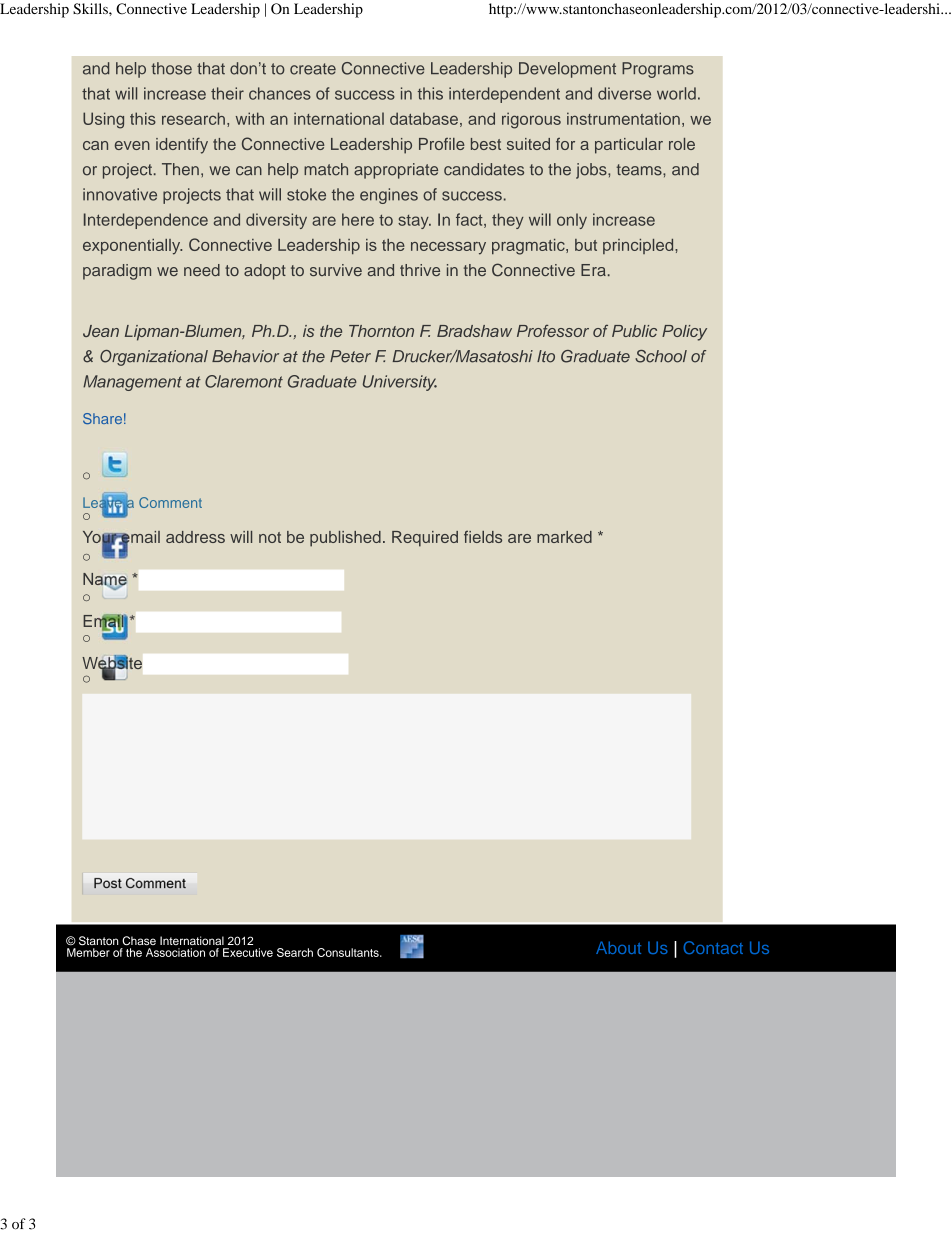  Describe the element at coordinates (425, 539) in the screenshot. I see `Required` at that location.
